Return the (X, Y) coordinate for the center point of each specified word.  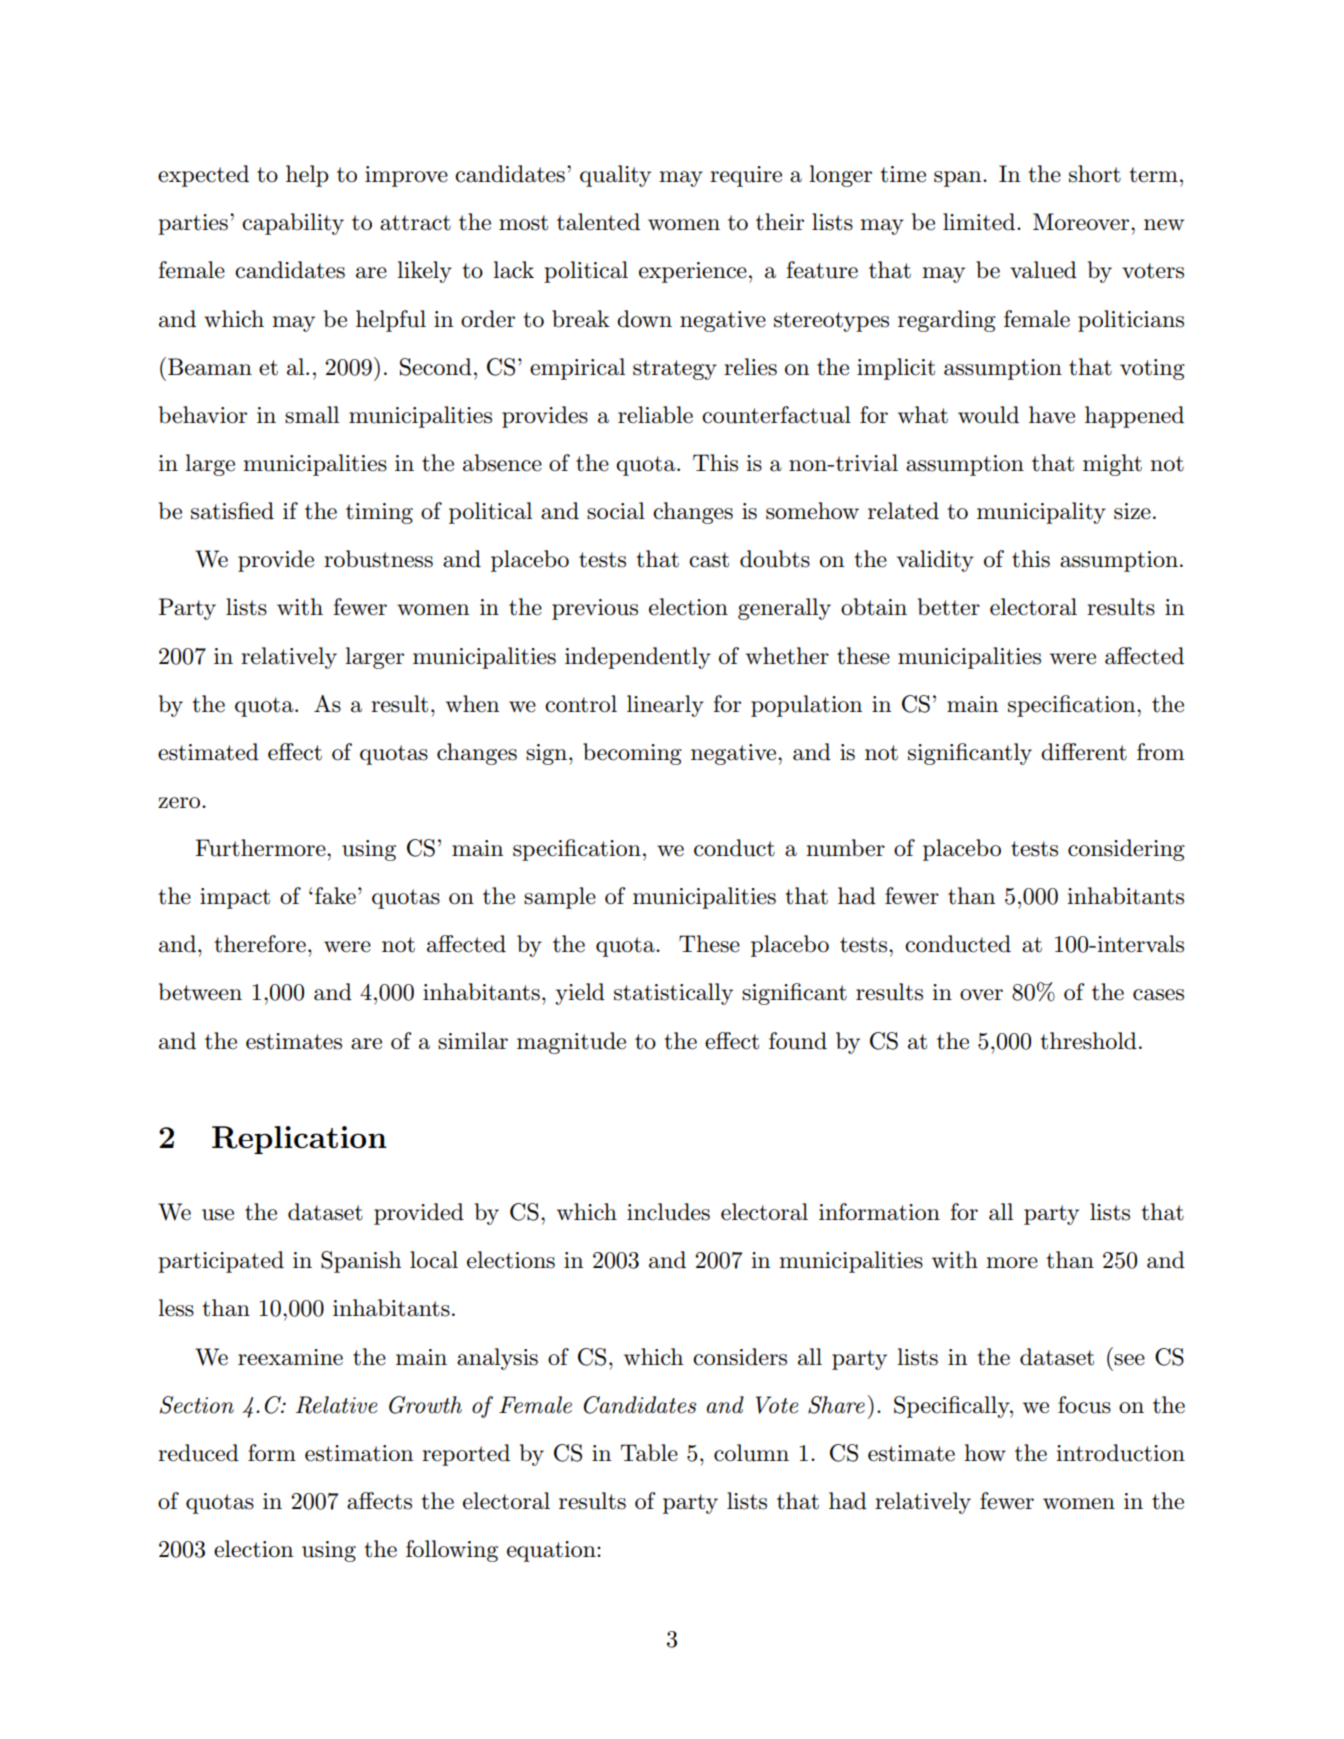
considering (1126, 850)
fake (335, 896)
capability (293, 224)
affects (379, 1501)
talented (598, 222)
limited (979, 222)
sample (560, 898)
